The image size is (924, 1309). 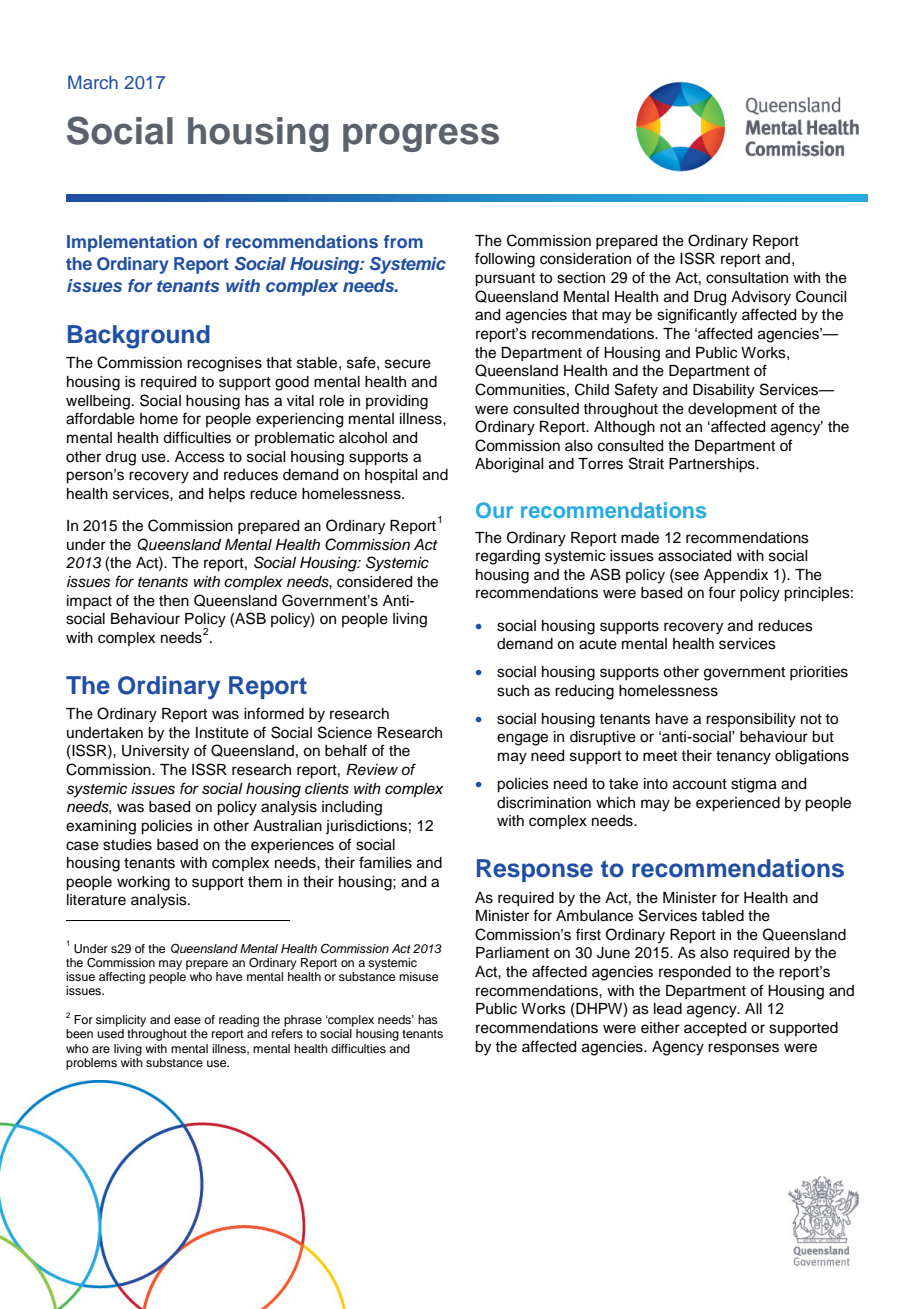 What do you see at coordinates (418, 976) in the document?
I see `misuse` at bounding box center [418, 976].
